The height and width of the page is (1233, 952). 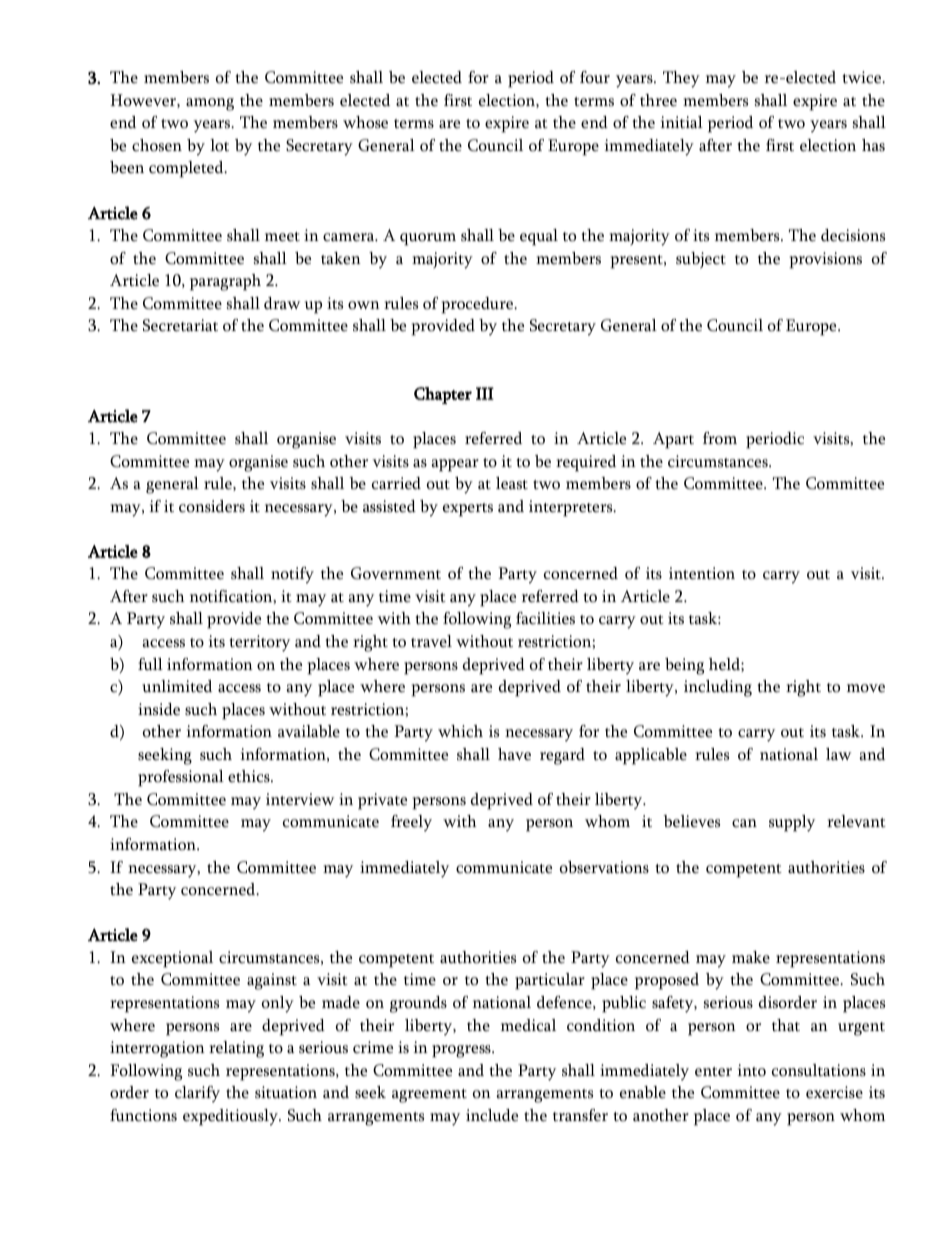 I want to click on four, so click(x=595, y=77).
